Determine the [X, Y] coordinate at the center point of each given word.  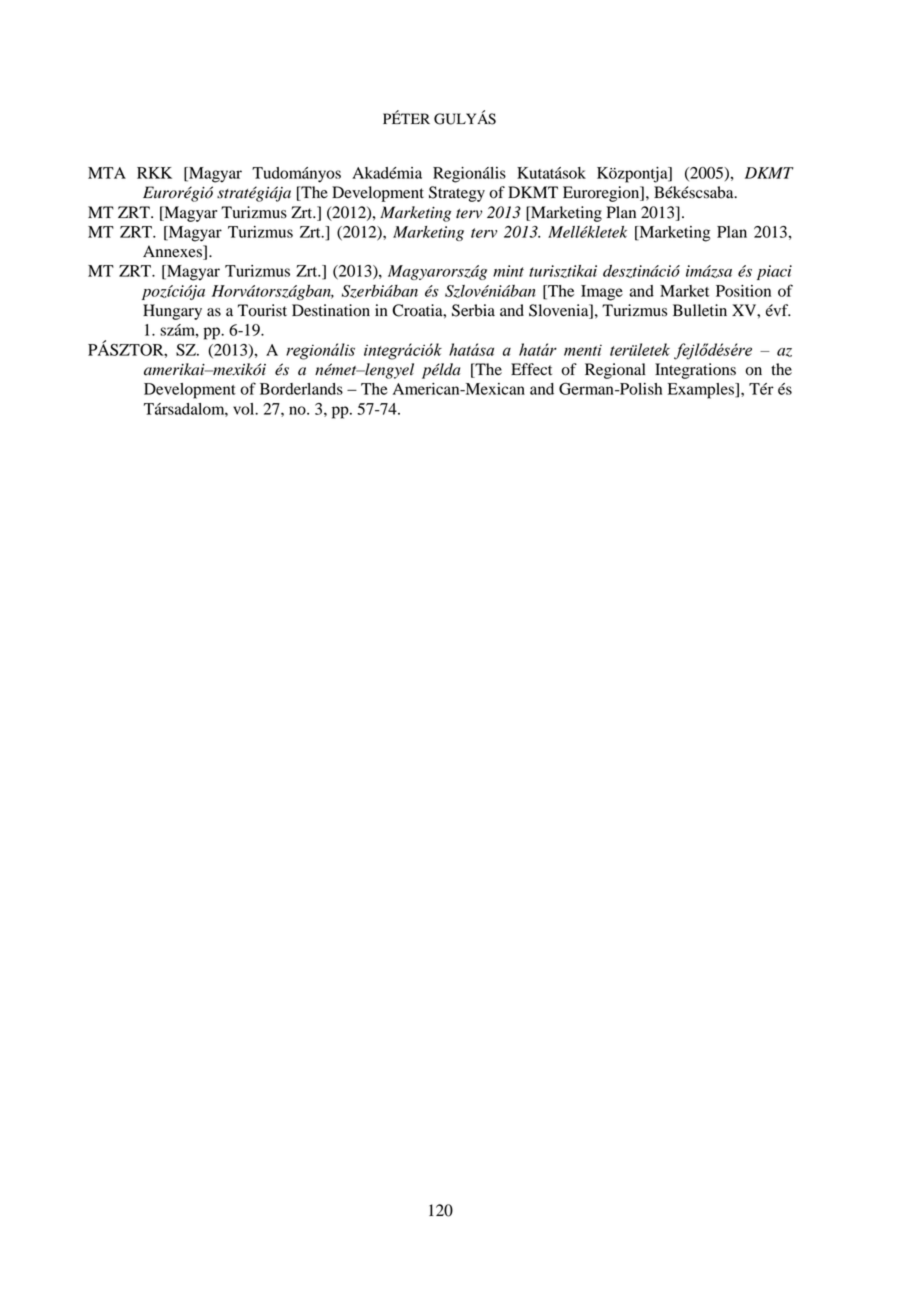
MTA [107, 173]
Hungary [172, 312]
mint [508, 271]
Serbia [473, 310]
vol [245, 409]
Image [602, 293]
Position [743, 291]
